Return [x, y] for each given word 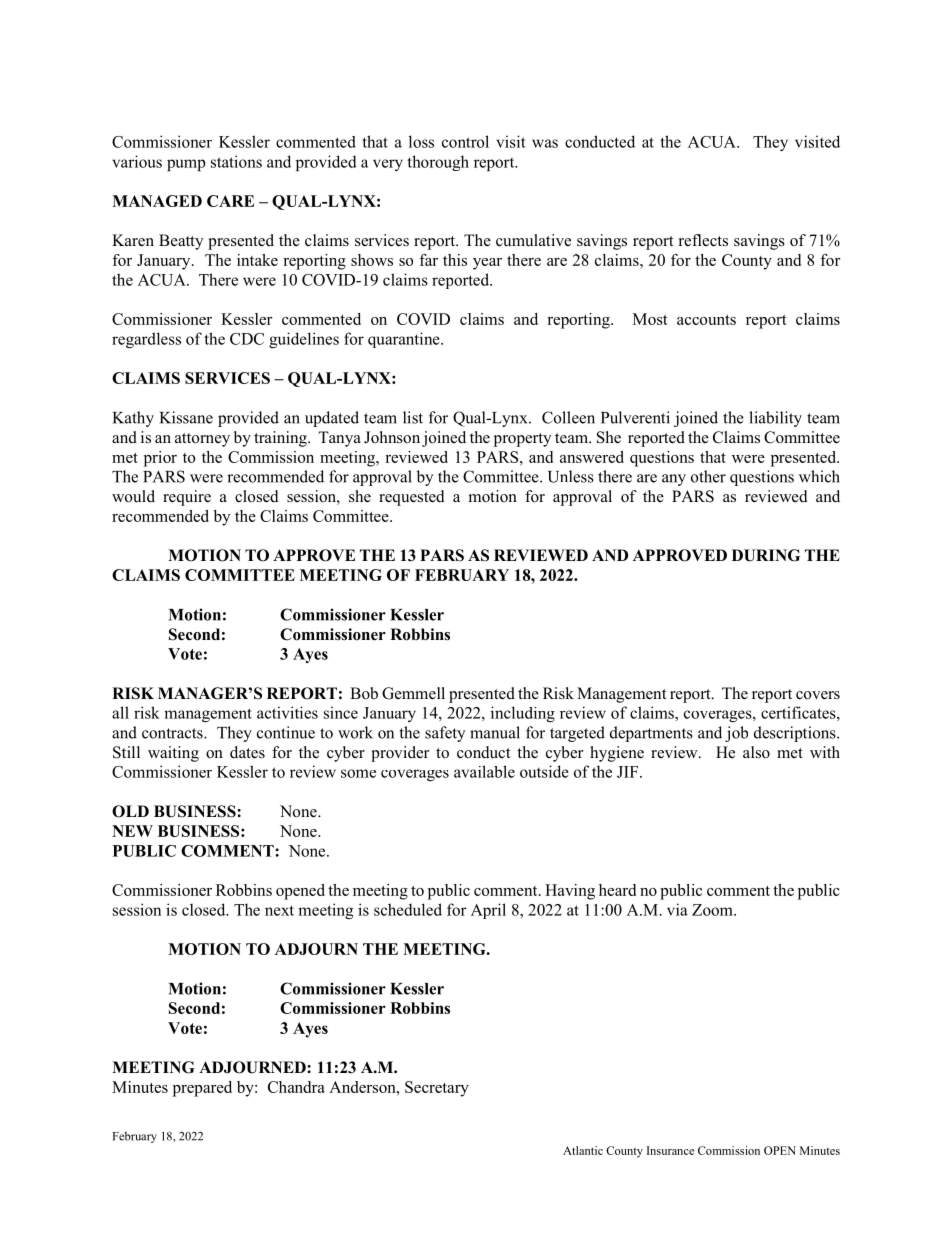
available [484, 771]
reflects [703, 240]
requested [412, 498]
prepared [202, 1089]
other [708, 476]
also [756, 752]
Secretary [437, 1089]
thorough [438, 163]
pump [186, 165]
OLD [130, 811]
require [187, 498]
